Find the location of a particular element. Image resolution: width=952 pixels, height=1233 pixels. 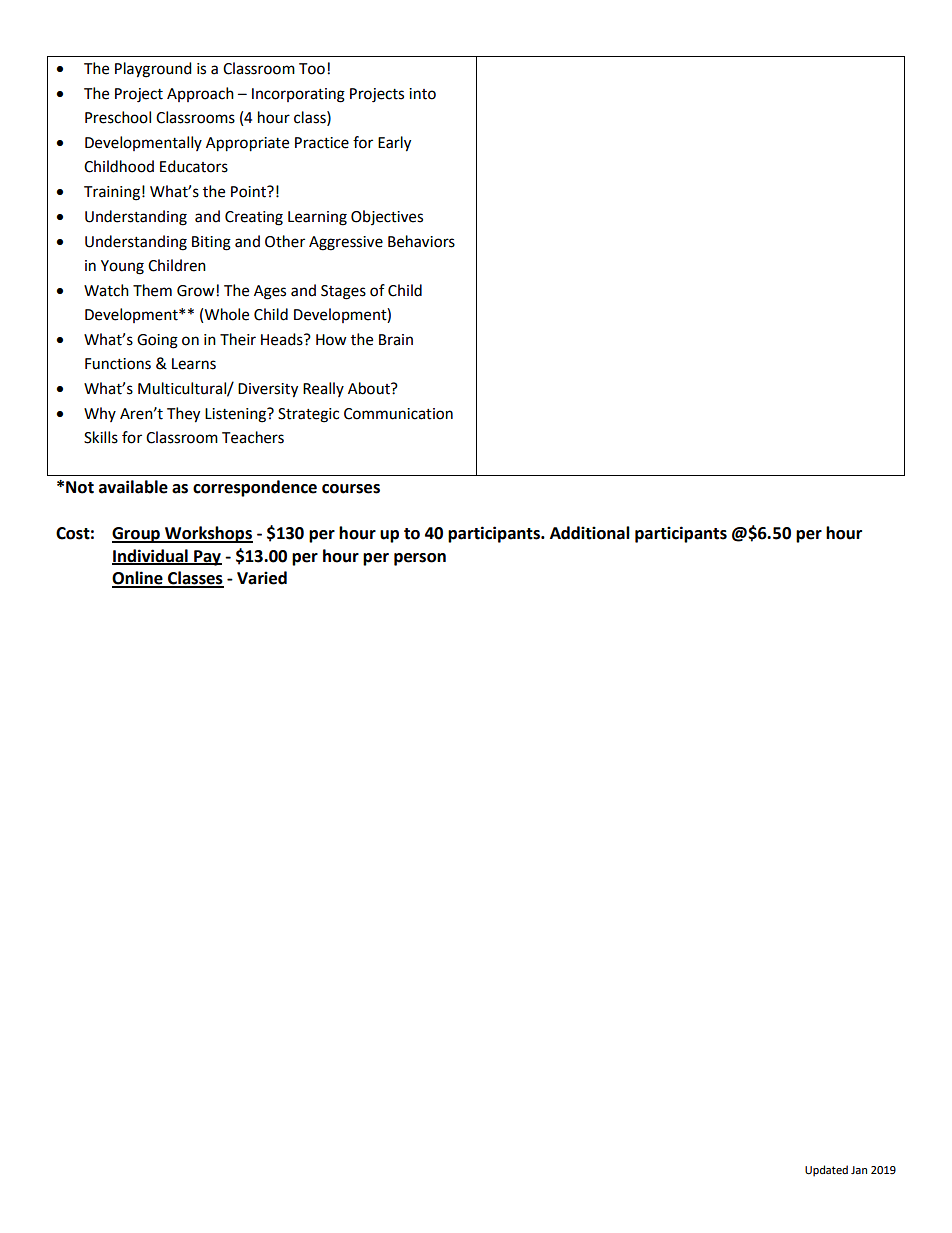

Online is located at coordinates (138, 579).
